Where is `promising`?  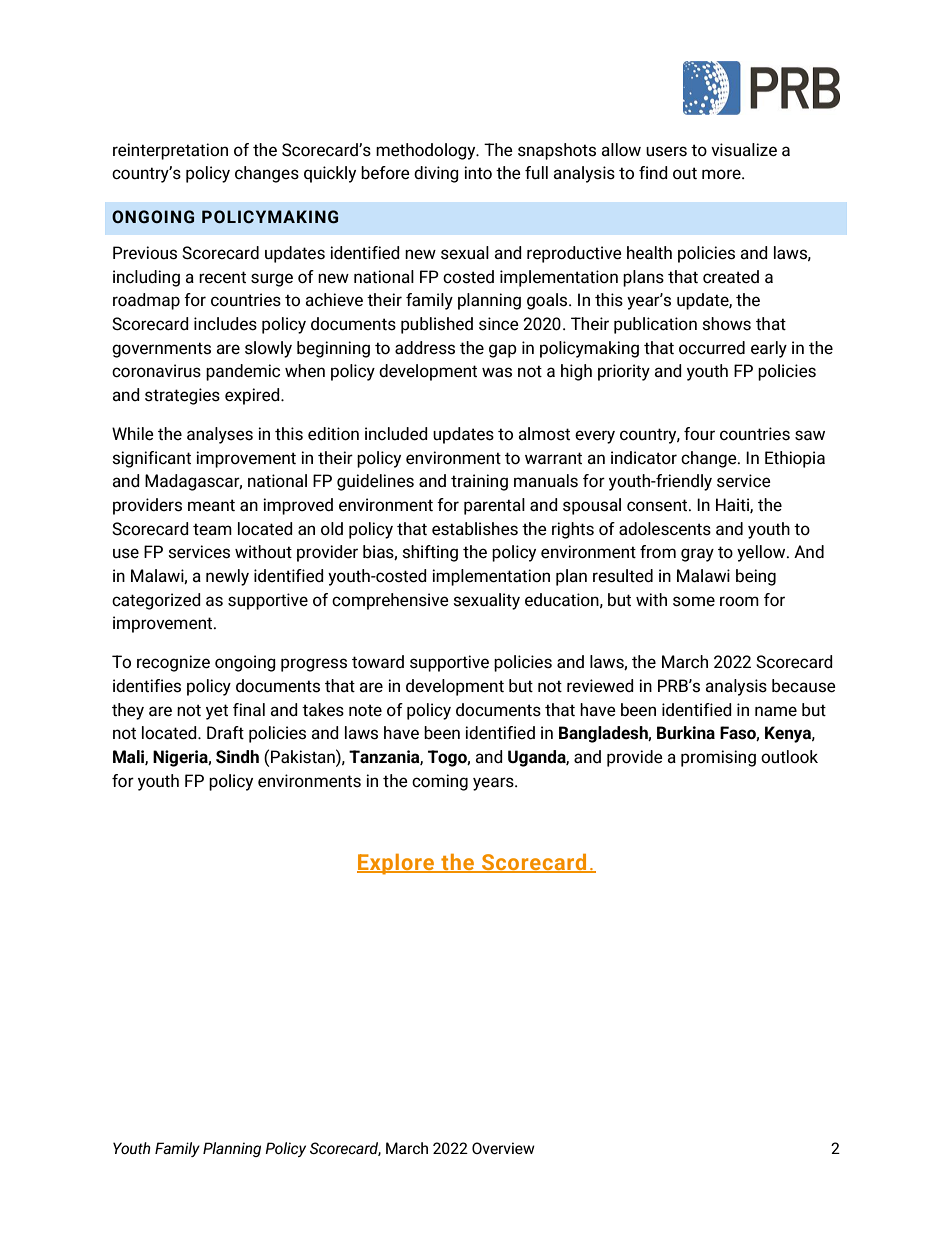
promising is located at coordinates (718, 758).
